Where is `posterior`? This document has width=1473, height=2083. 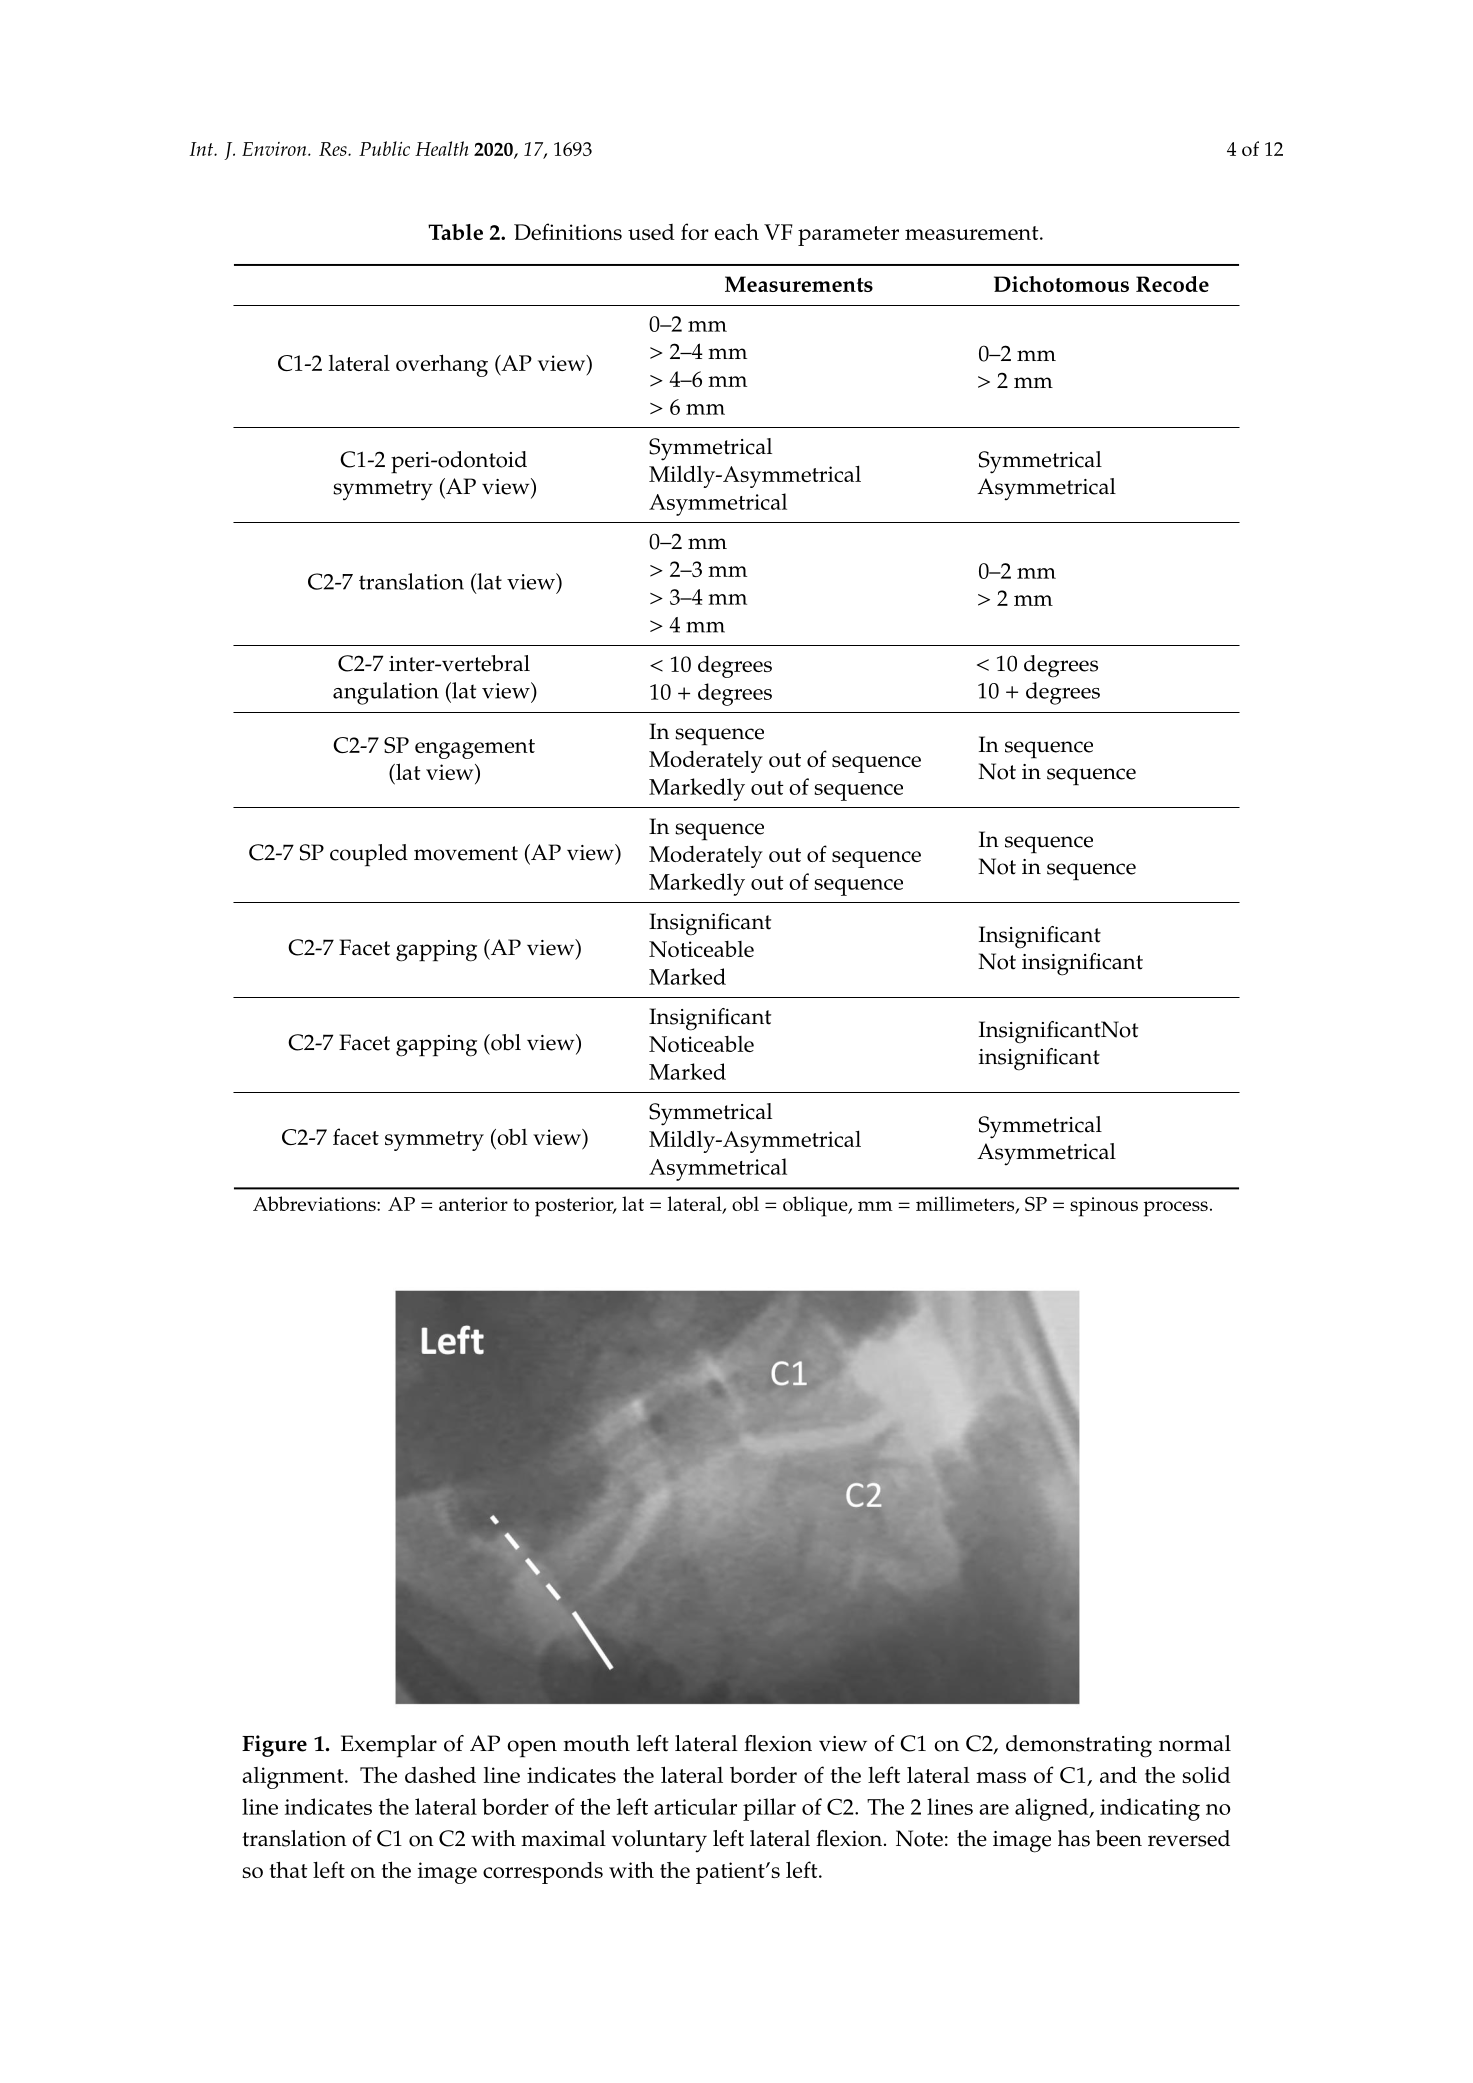 posterior is located at coordinates (575, 1207).
